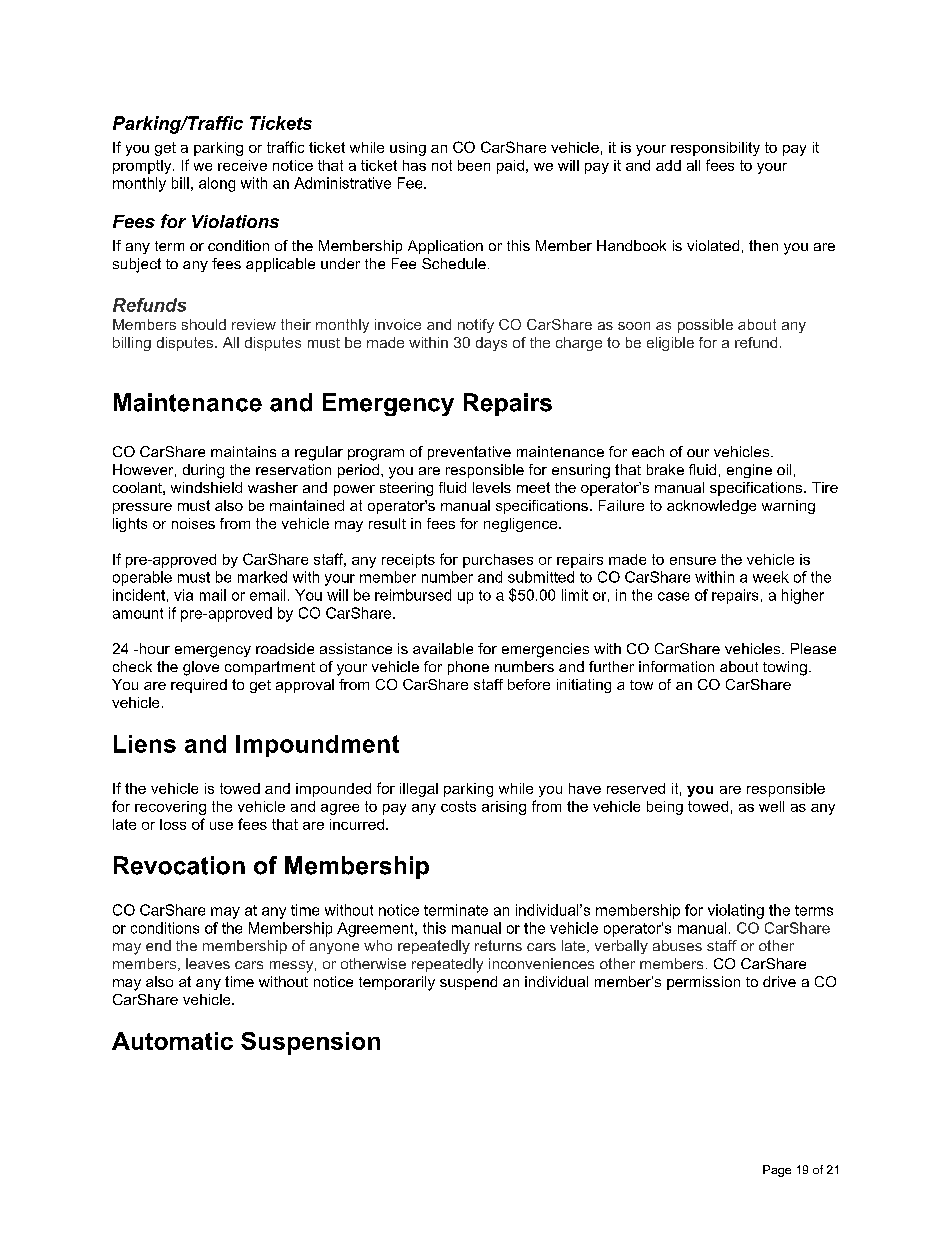 The image size is (952, 1233). What do you see at coordinates (777, 1171) in the page?
I see `Page` at bounding box center [777, 1171].
